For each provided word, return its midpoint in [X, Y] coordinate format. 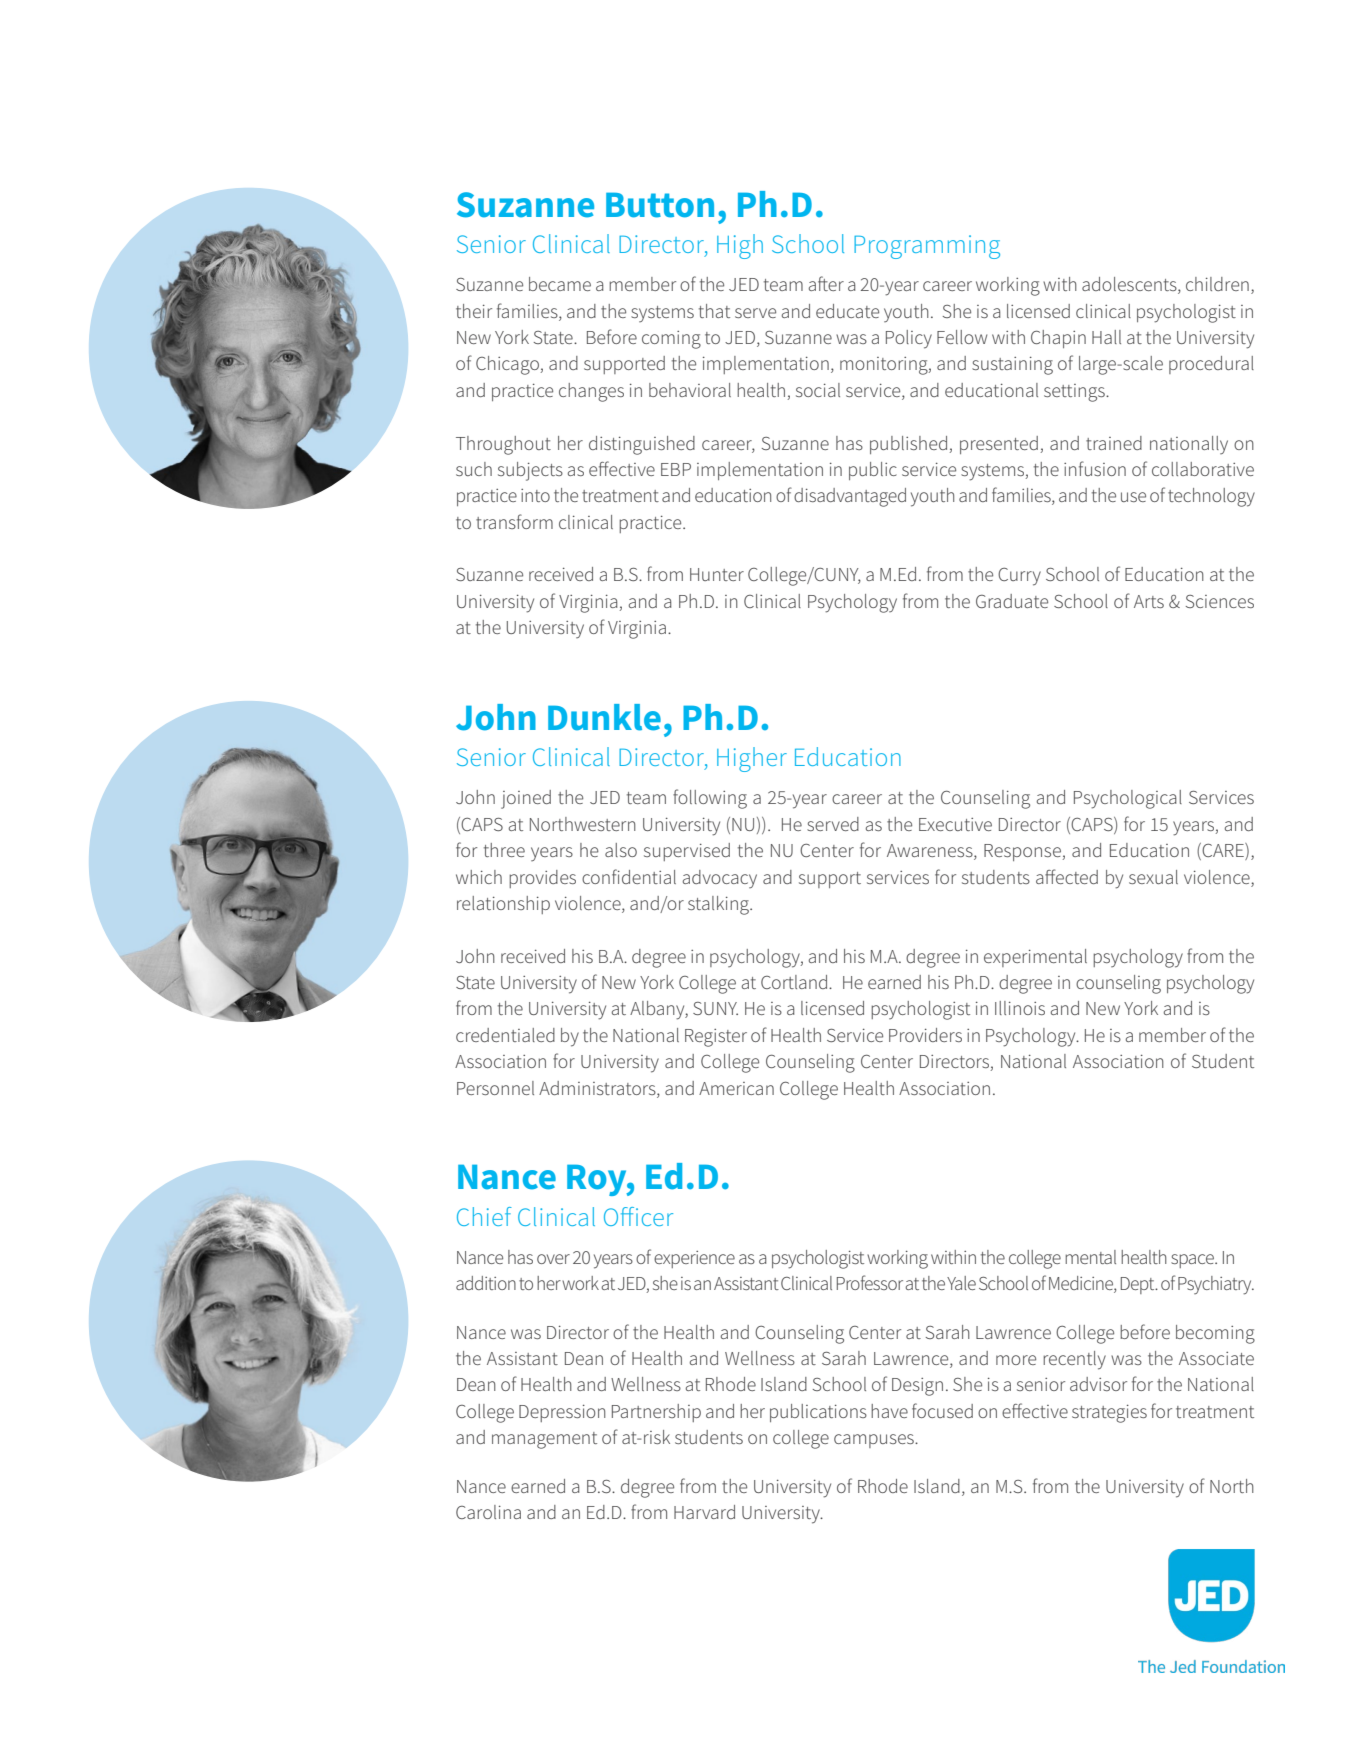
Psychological [1128, 799]
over [553, 1259]
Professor [870, 1282]
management [544, 1440]
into [535, 495]
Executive [955, 824]
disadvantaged [850, 497]
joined [526, 799]
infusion [1095, 468]
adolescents [1130, 285]
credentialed [505, 1035]
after [826, 283]
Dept [1139, 1285]
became [560, 284]
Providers [925, 1035]
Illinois [1020, 1008]
